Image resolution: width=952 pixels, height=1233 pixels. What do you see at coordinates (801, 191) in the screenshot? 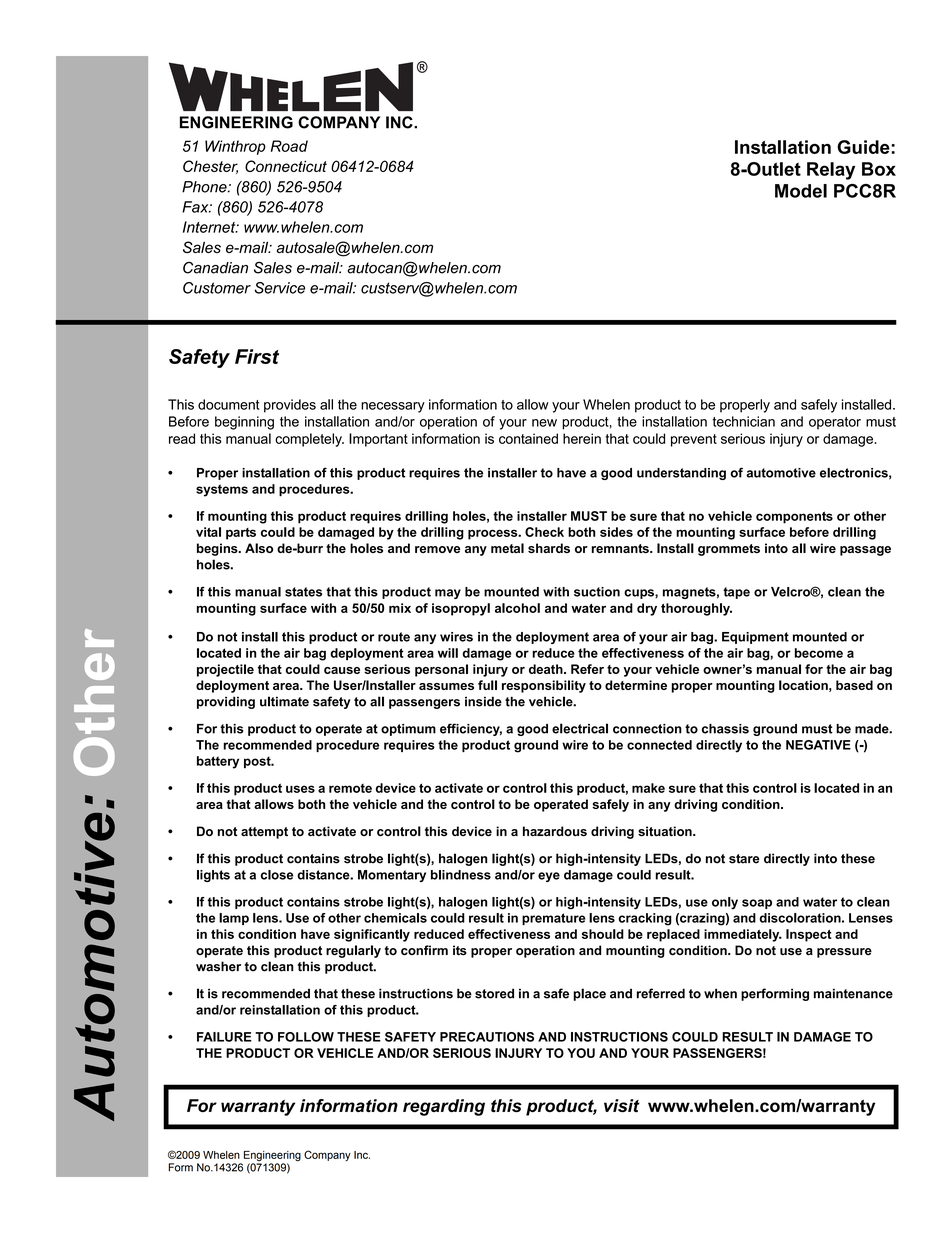
I see `Model` at bounding box center [801, 191].
